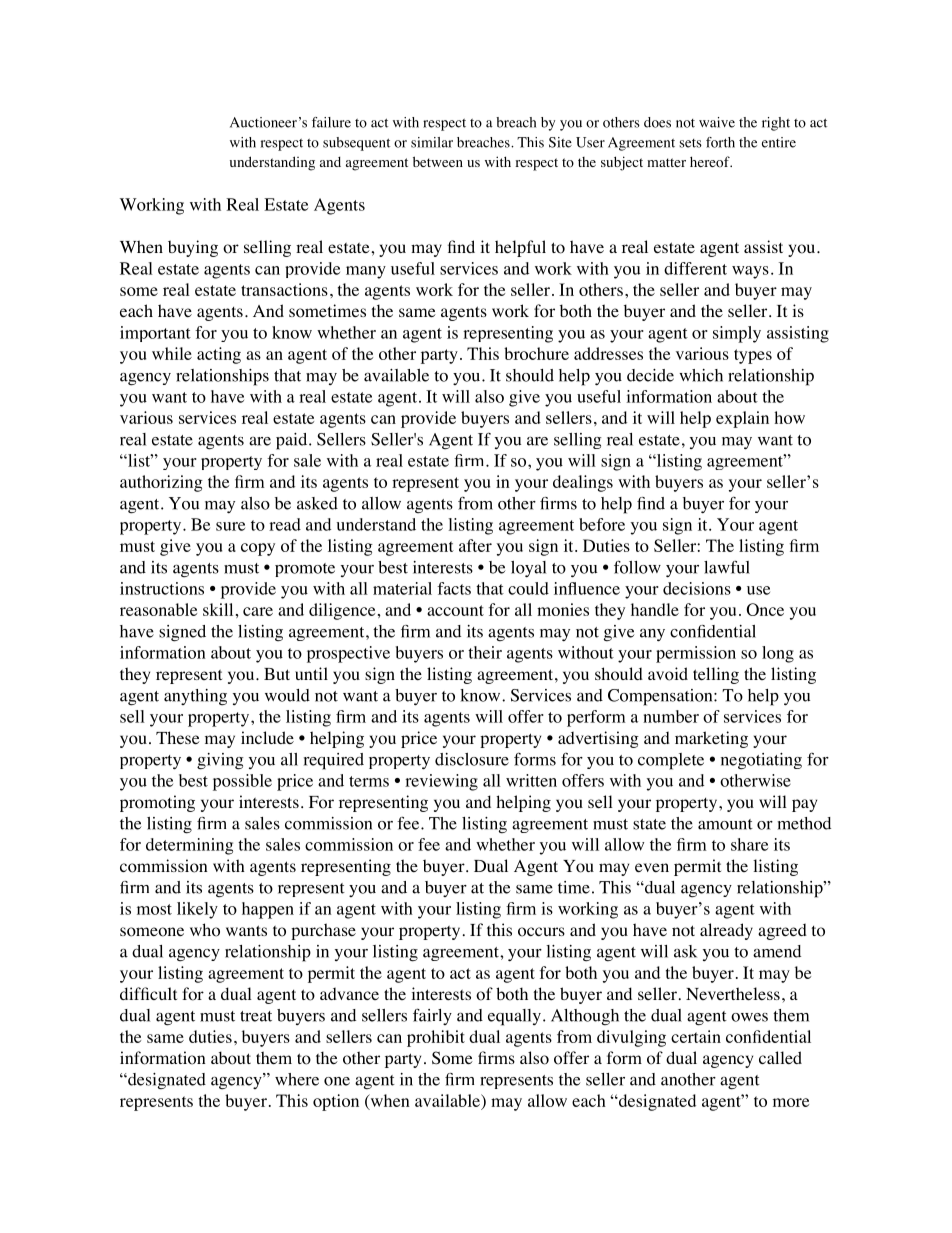  I want to click on between, so click(438, 161).
